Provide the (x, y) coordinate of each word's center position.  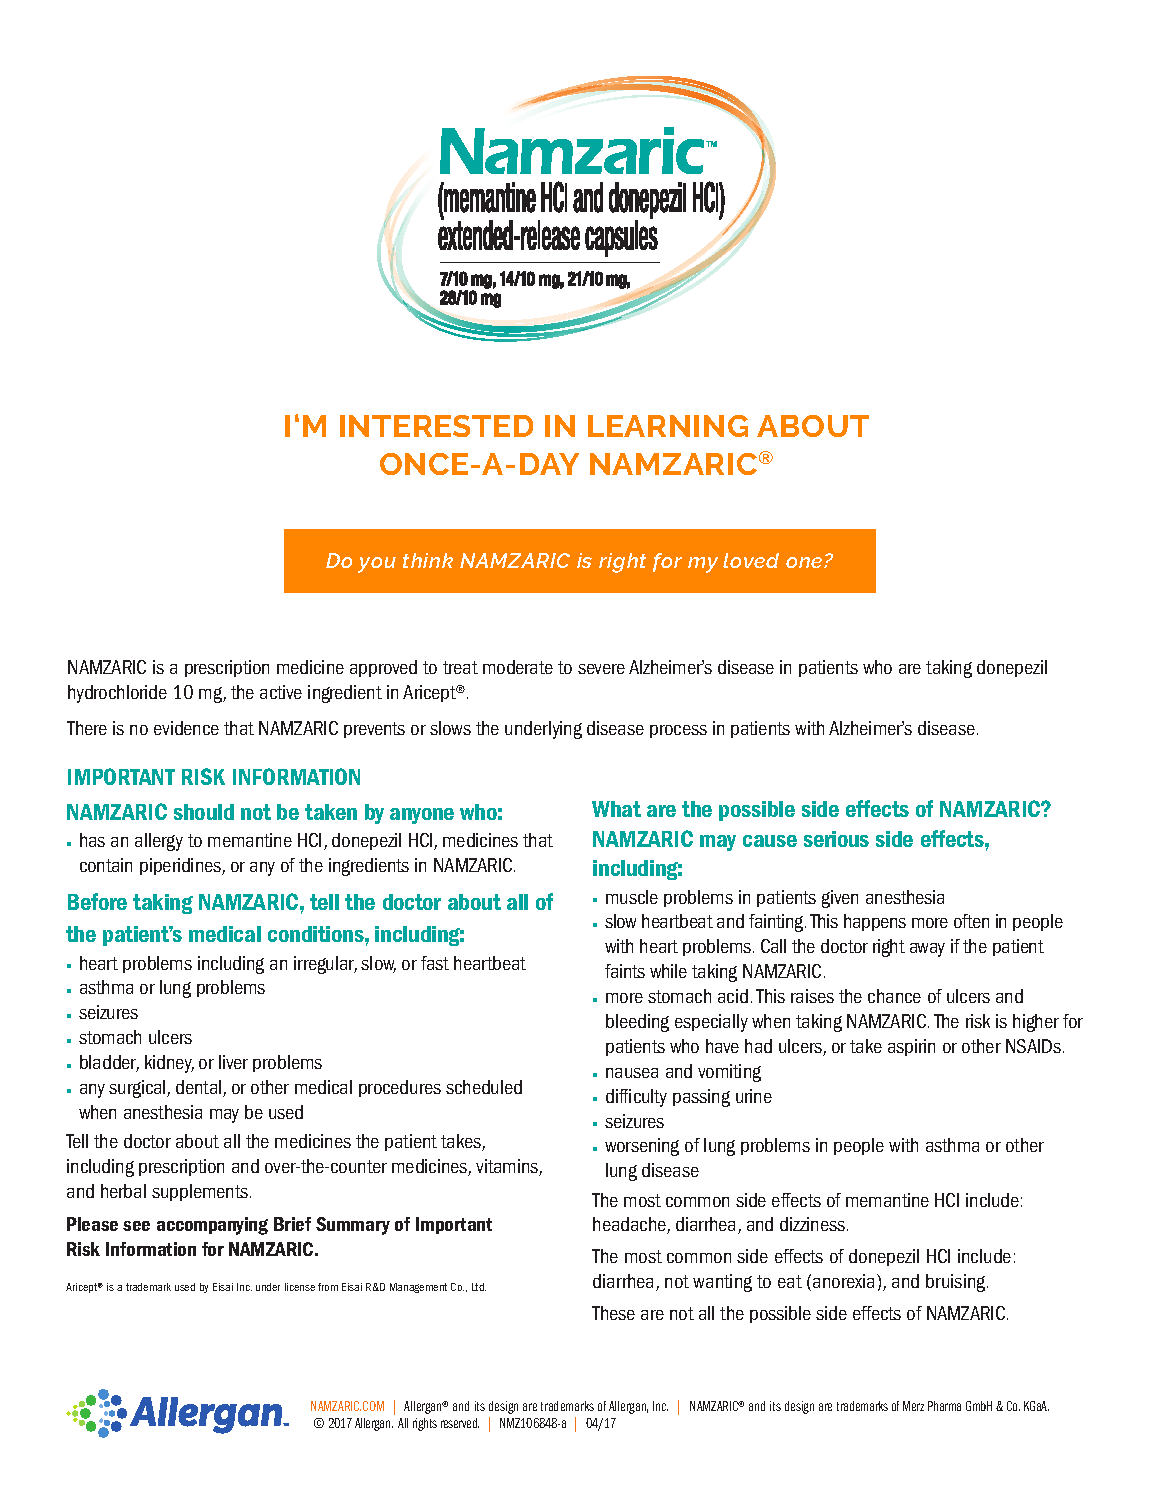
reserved (460, 1423)
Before (97, 901)
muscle (632, 897)
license (300, 1287)
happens (875, 922)
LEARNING (668, 426)
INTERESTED (436, 426)
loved (751, 560)
